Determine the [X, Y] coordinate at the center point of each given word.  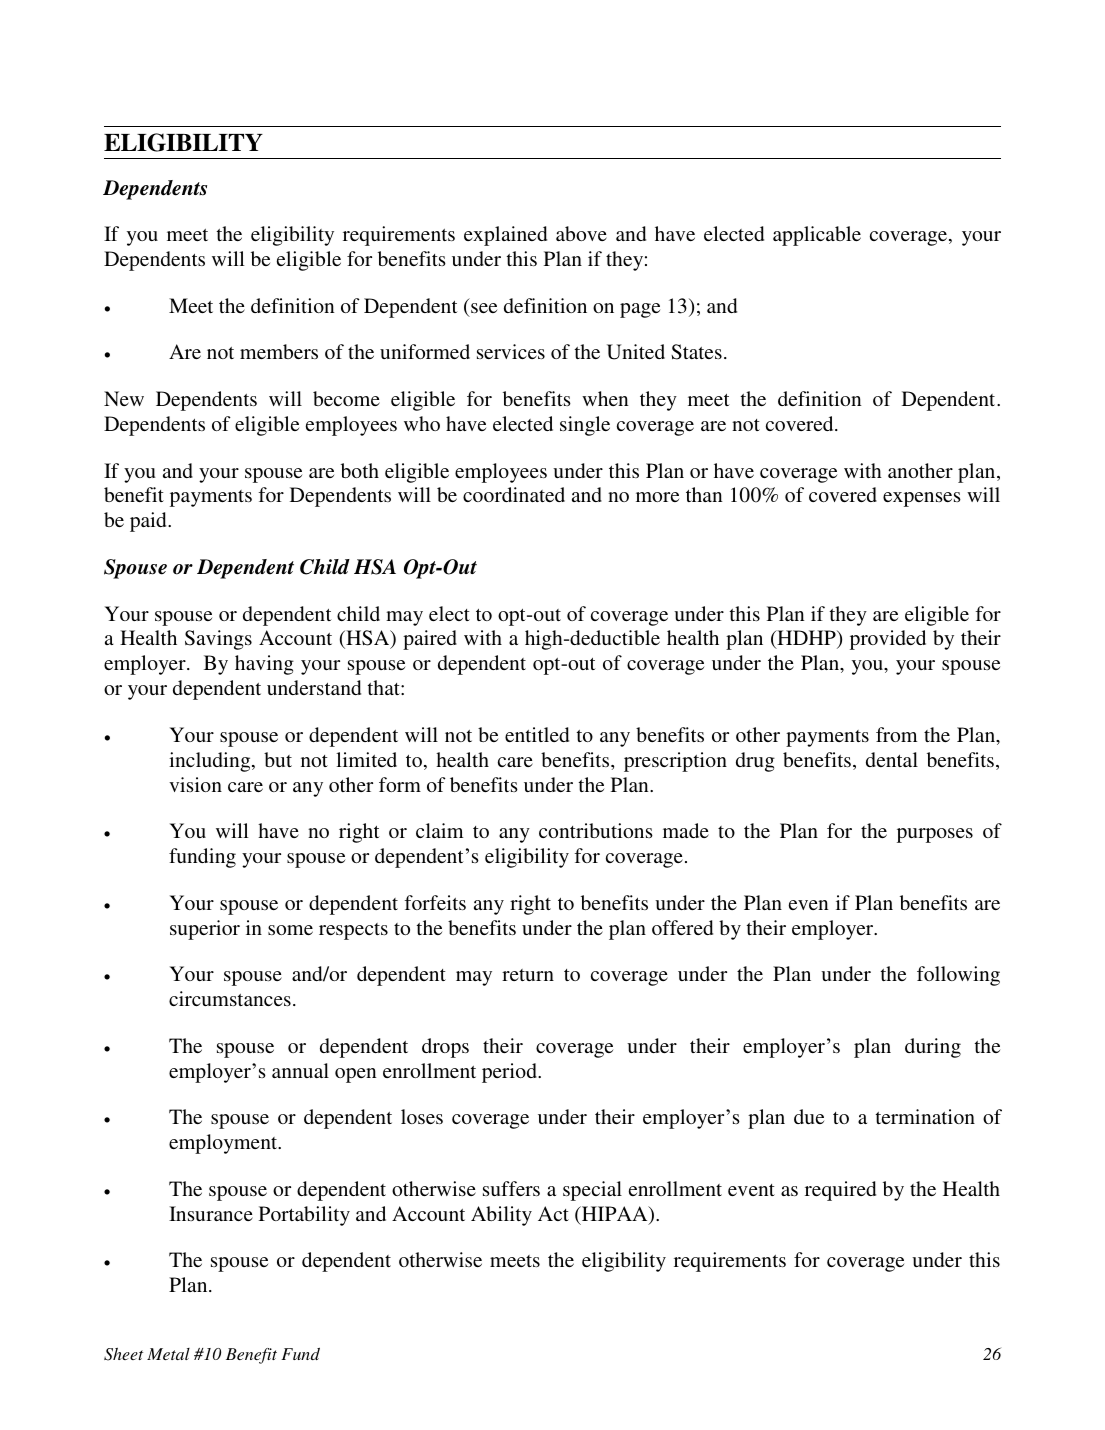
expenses [922, 499]
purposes [935, 835]
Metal [168, 1354]
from [896, 734]
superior [205, 930]
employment [224, 1144]
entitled [537, 734]
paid [149, 522]
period [510, 1073]
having [264, 665]
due [809, 1116]
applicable [817, 236]
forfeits [435, 902]
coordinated [514, 494]
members [279, 351]
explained [505, 236]
